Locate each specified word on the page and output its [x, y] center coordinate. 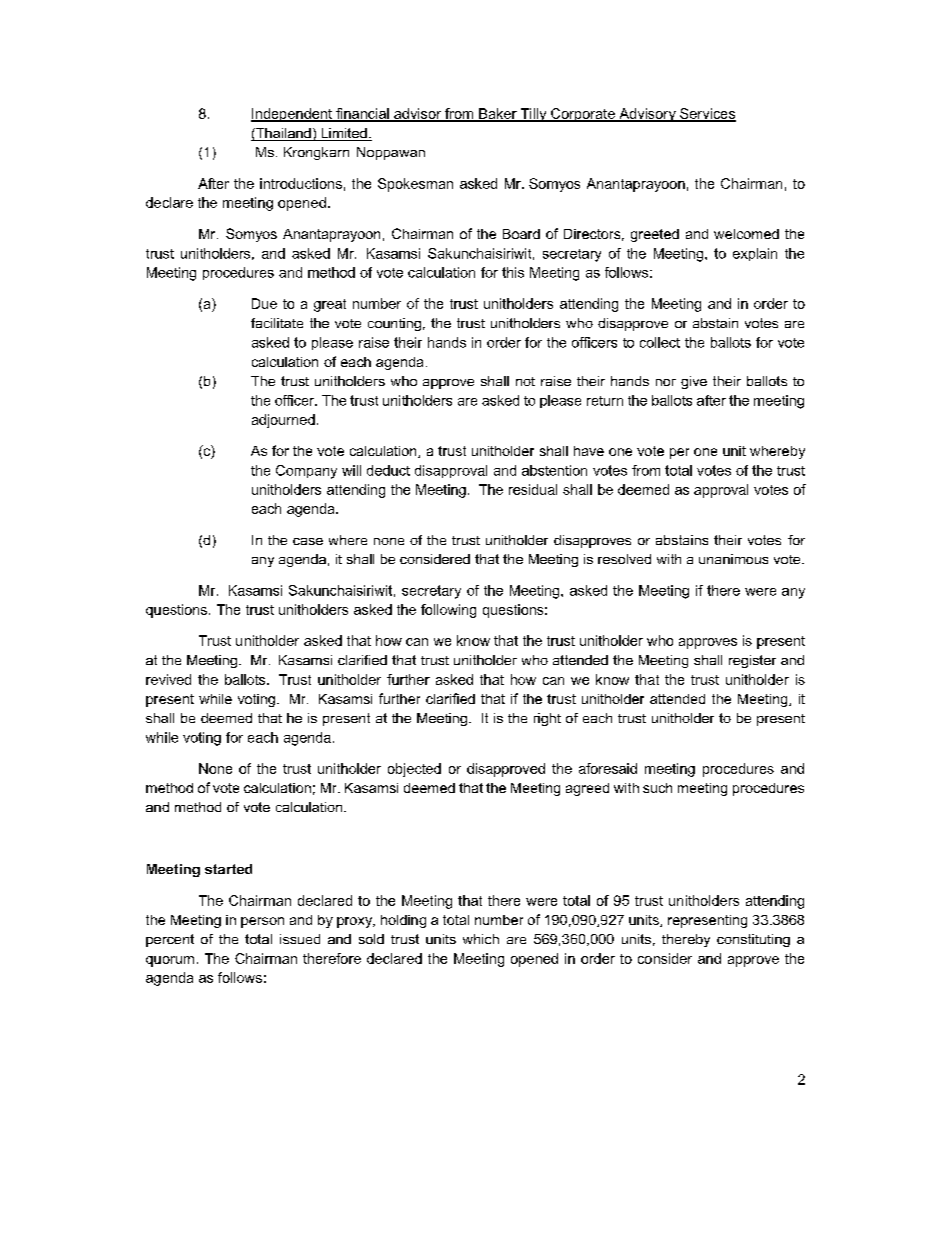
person [262, 922]
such [657, 788]
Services [707, 114]
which [481, 939]
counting [394, 324]
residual [533, 489]
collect [660, 342]
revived [168, 679]
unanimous [733, 559]
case [308, 541]
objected [414, 770]
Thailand [283, 134]
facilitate [277, 323]
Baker [498, 114]
